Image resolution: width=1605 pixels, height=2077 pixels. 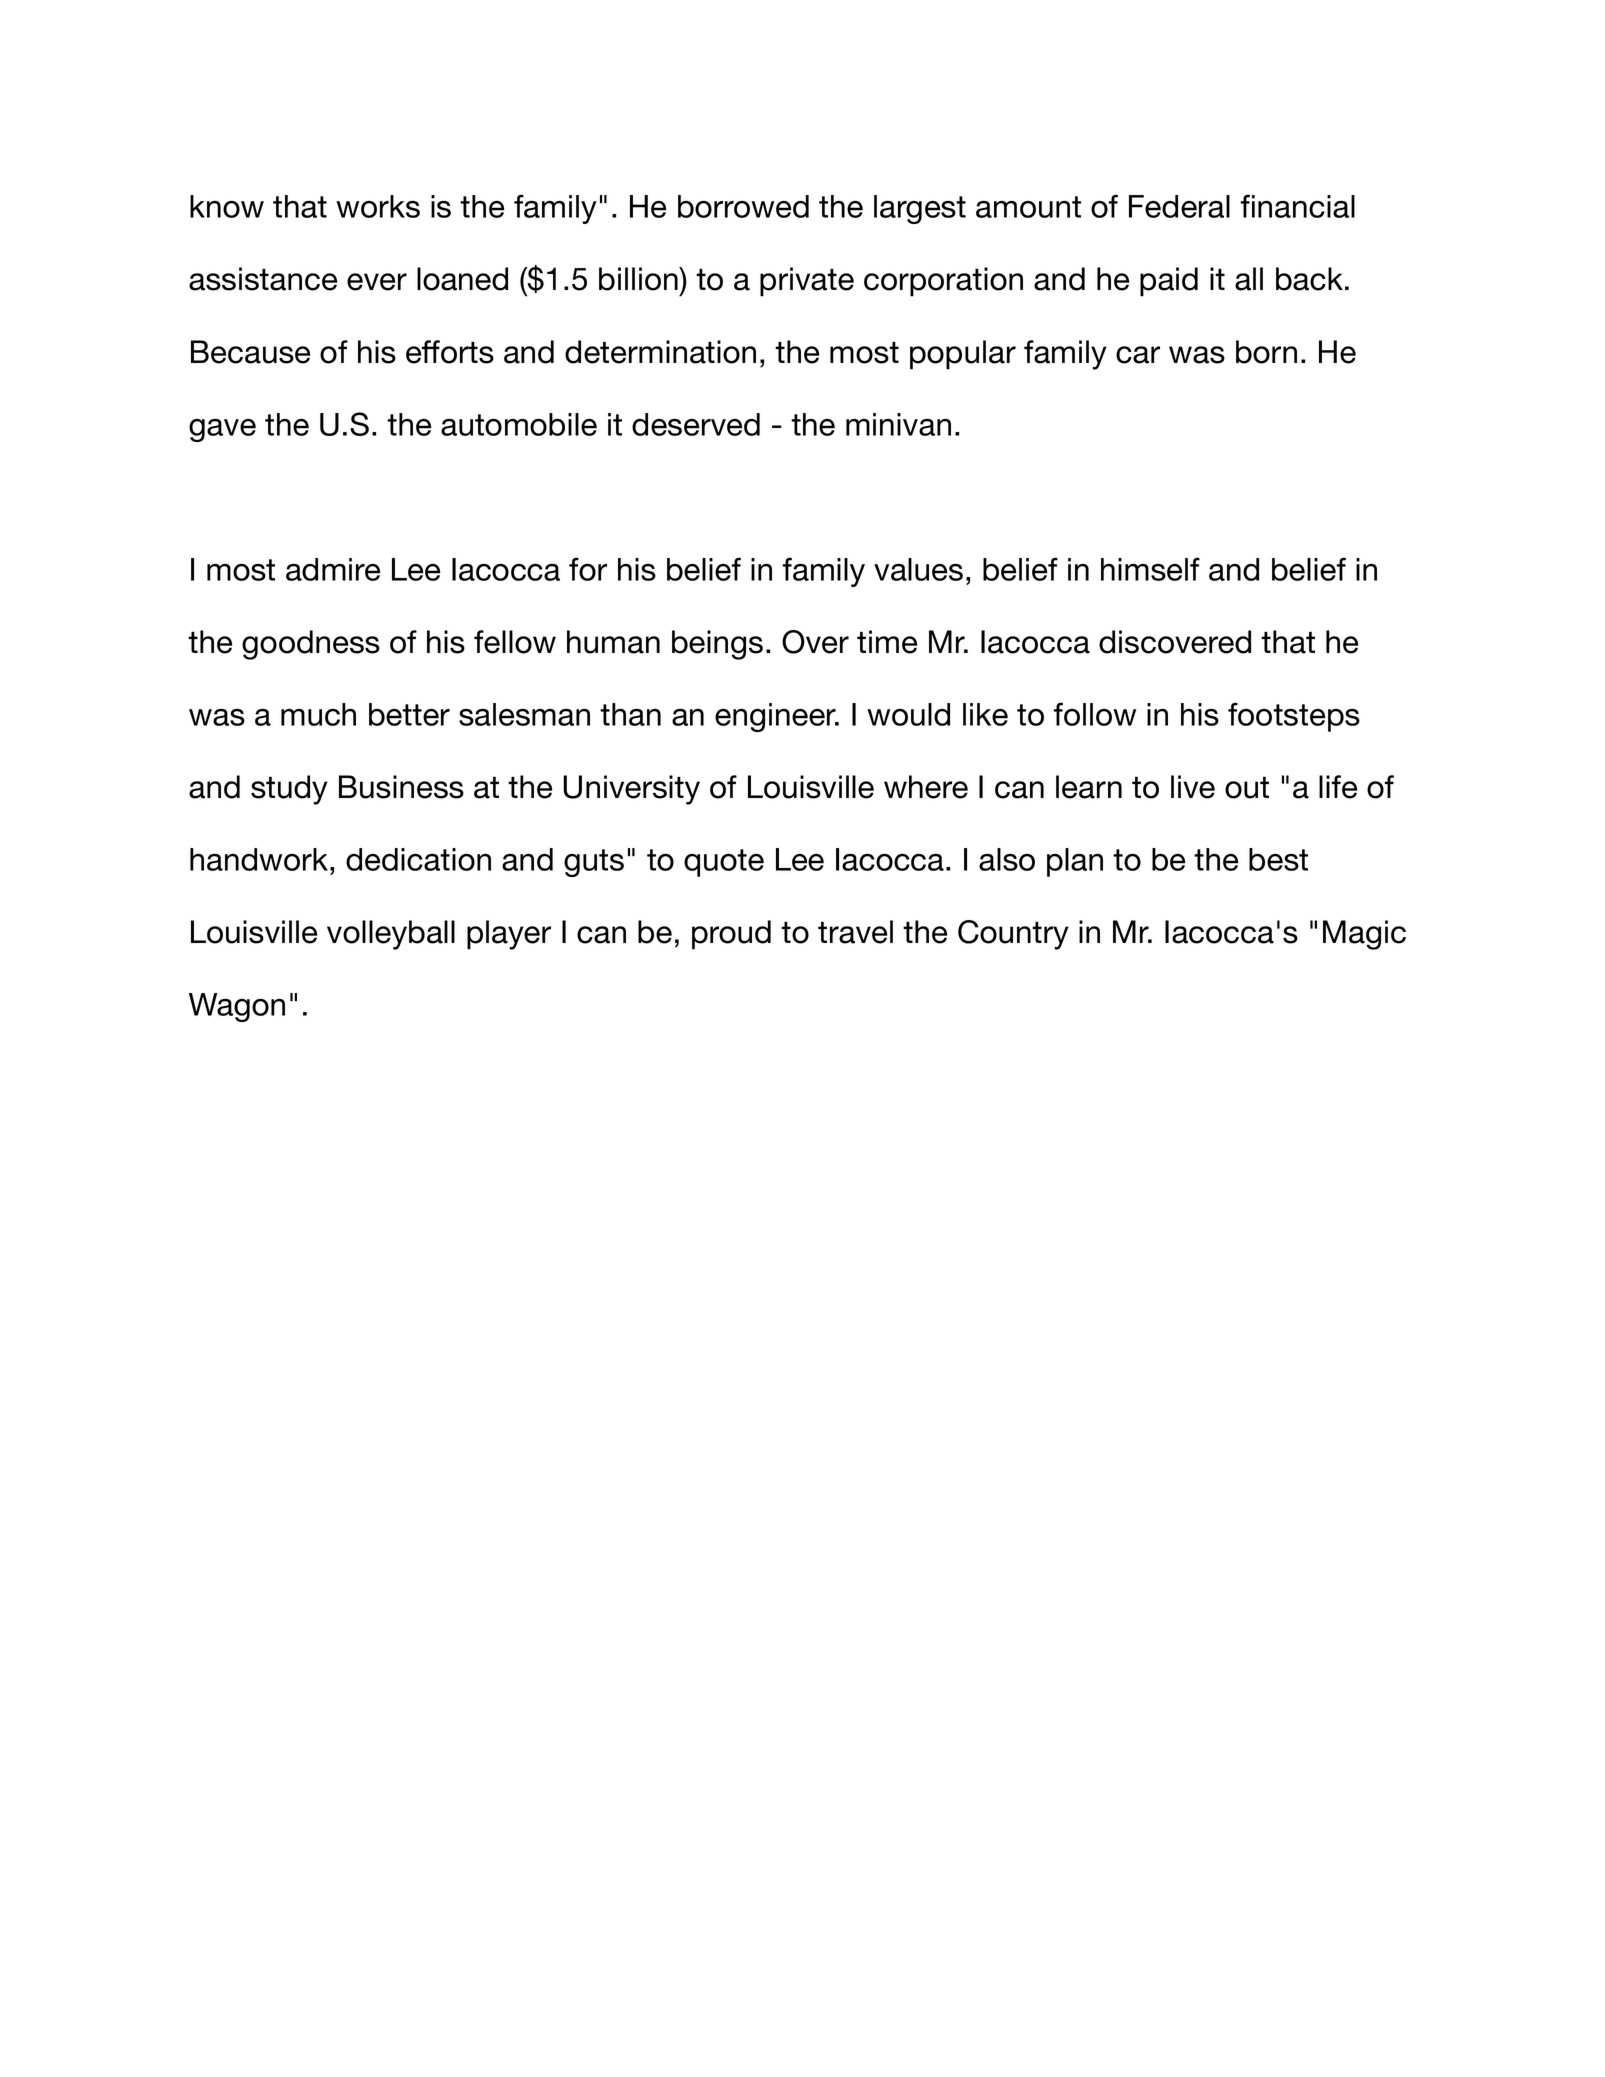 What do you see at coordinates (333, 569) in the screenshot?
I see `admire` at bounding box center [333, 569].
